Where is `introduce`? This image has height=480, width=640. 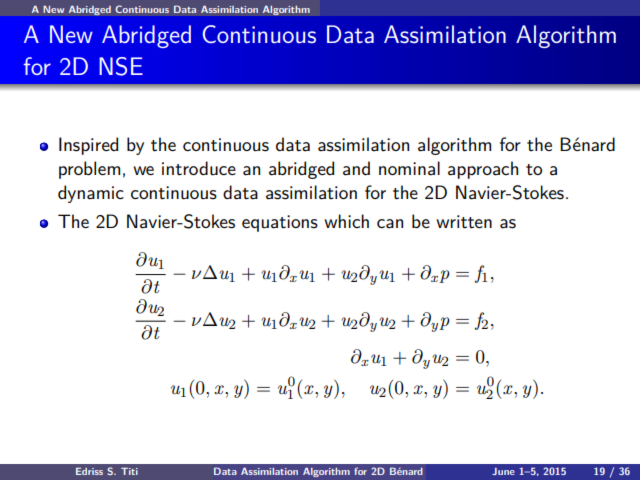 introduce is located at coordinates (199, 168).
